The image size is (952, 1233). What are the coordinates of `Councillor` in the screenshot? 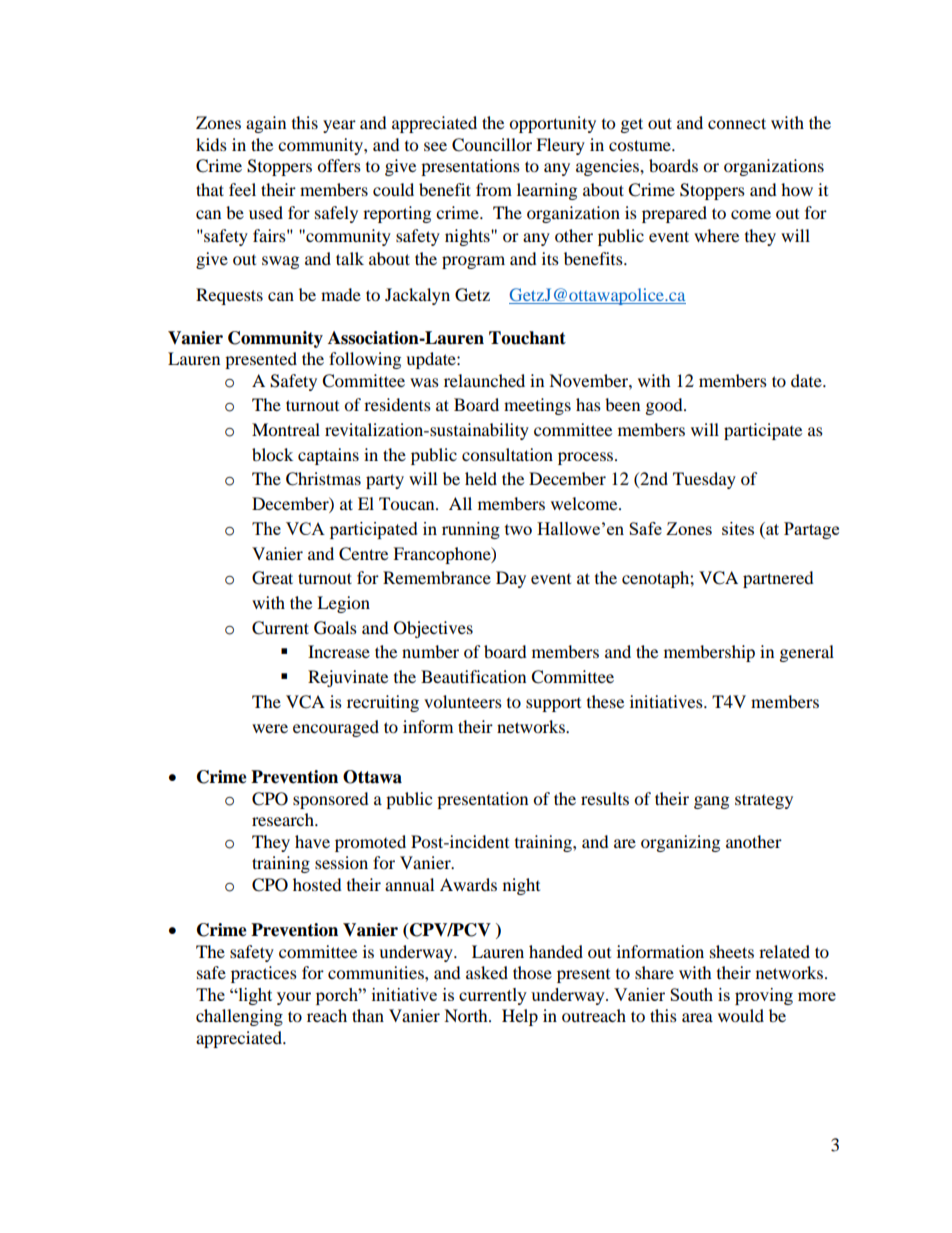 It's located at (492, 145).
